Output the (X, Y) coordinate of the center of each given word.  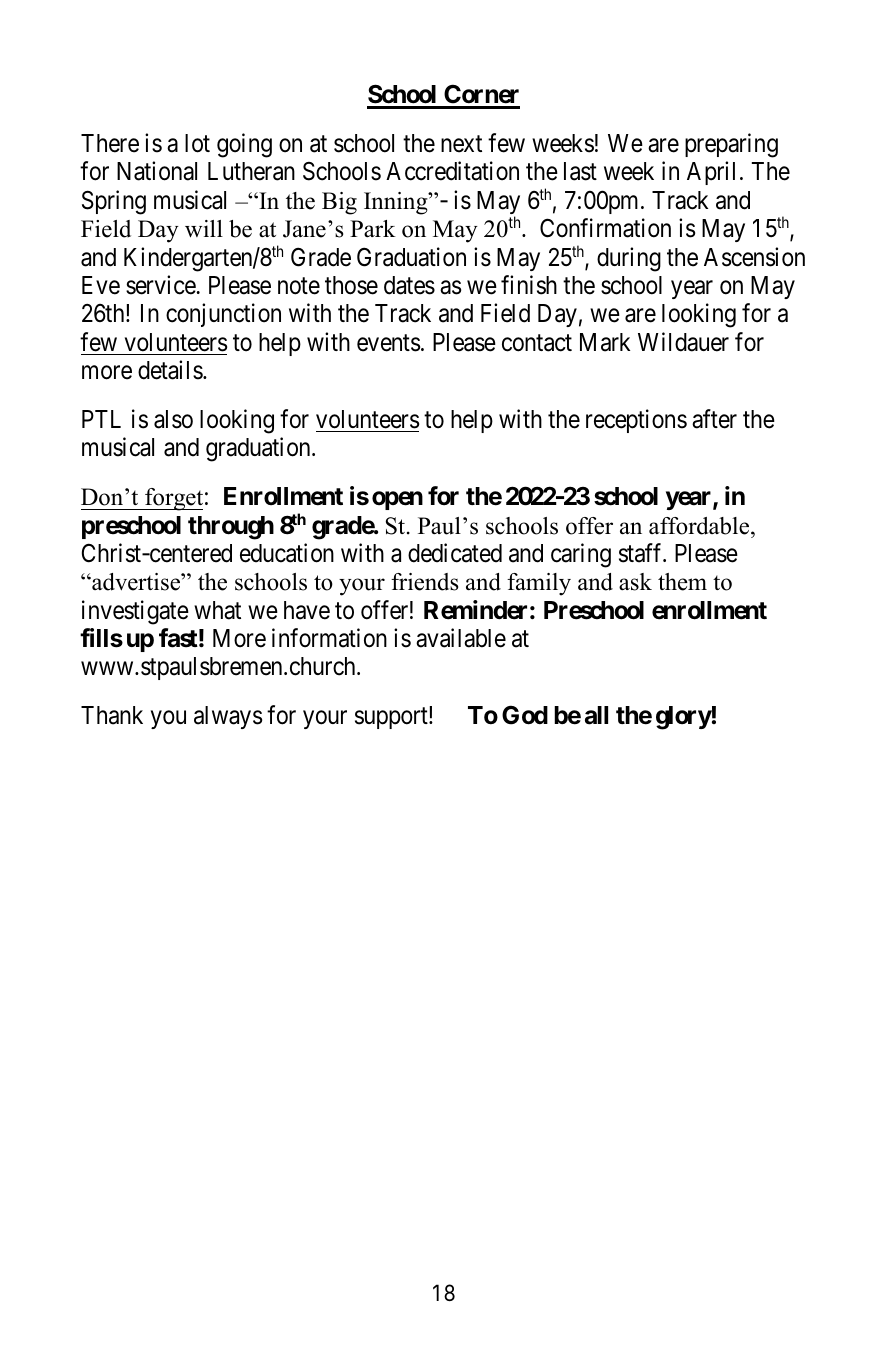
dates (409, 285)
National (157, 171)
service (161, 285)
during (629, 259)
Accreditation (452, 171)
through (231, 528)
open (397, 501)
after (714, 419)
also (173, 419)
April (711, 173)
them (682, 582)
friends (424, 582)
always (228, 717)
